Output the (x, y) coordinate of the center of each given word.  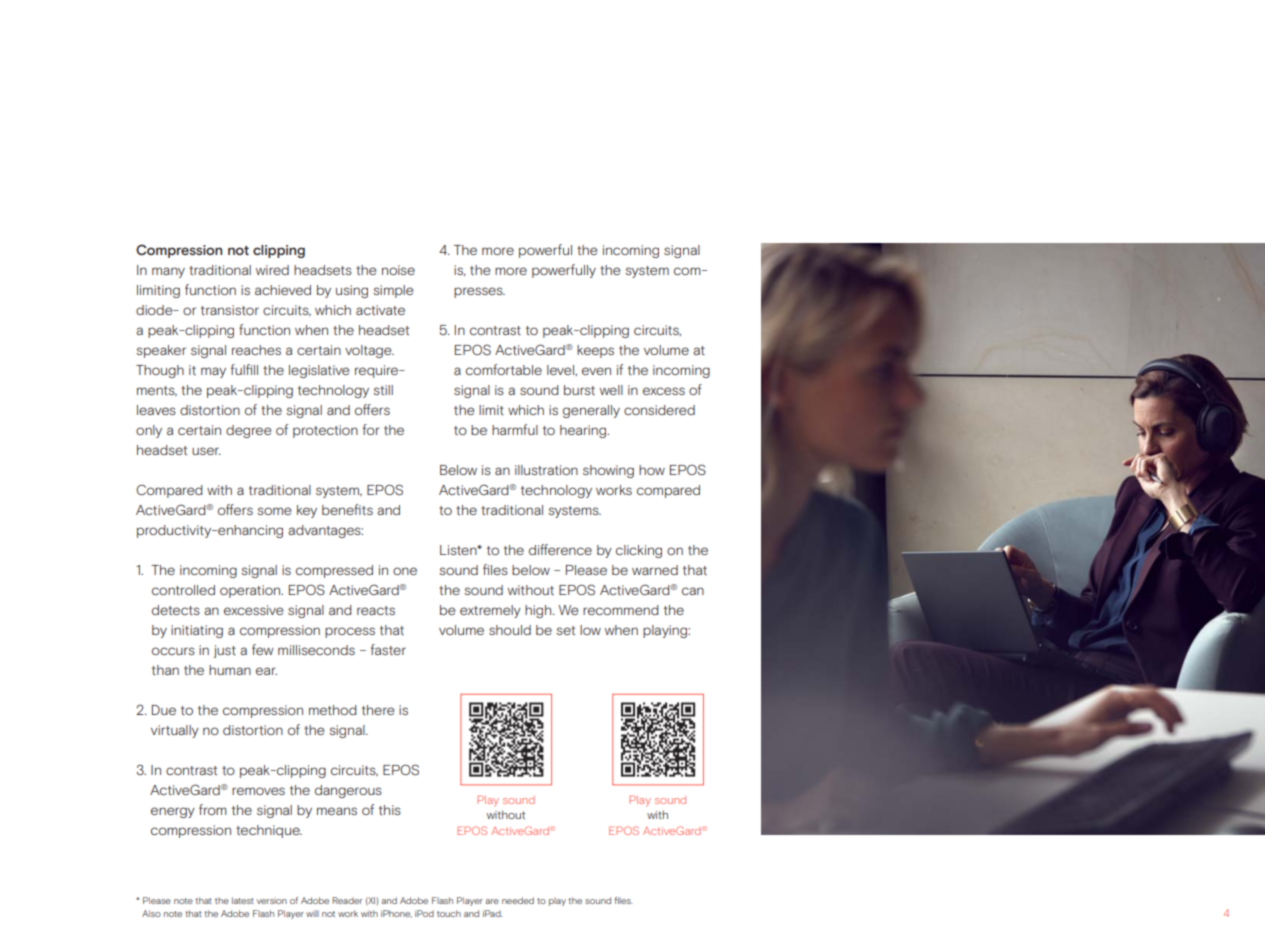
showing (608, 471)
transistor (230, 310)
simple (393, 291)
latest (243, 900)
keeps (595, 351)
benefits (347, 509)
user (206, 451)
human (230, 670)
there (378, 710)
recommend (621, 610)
